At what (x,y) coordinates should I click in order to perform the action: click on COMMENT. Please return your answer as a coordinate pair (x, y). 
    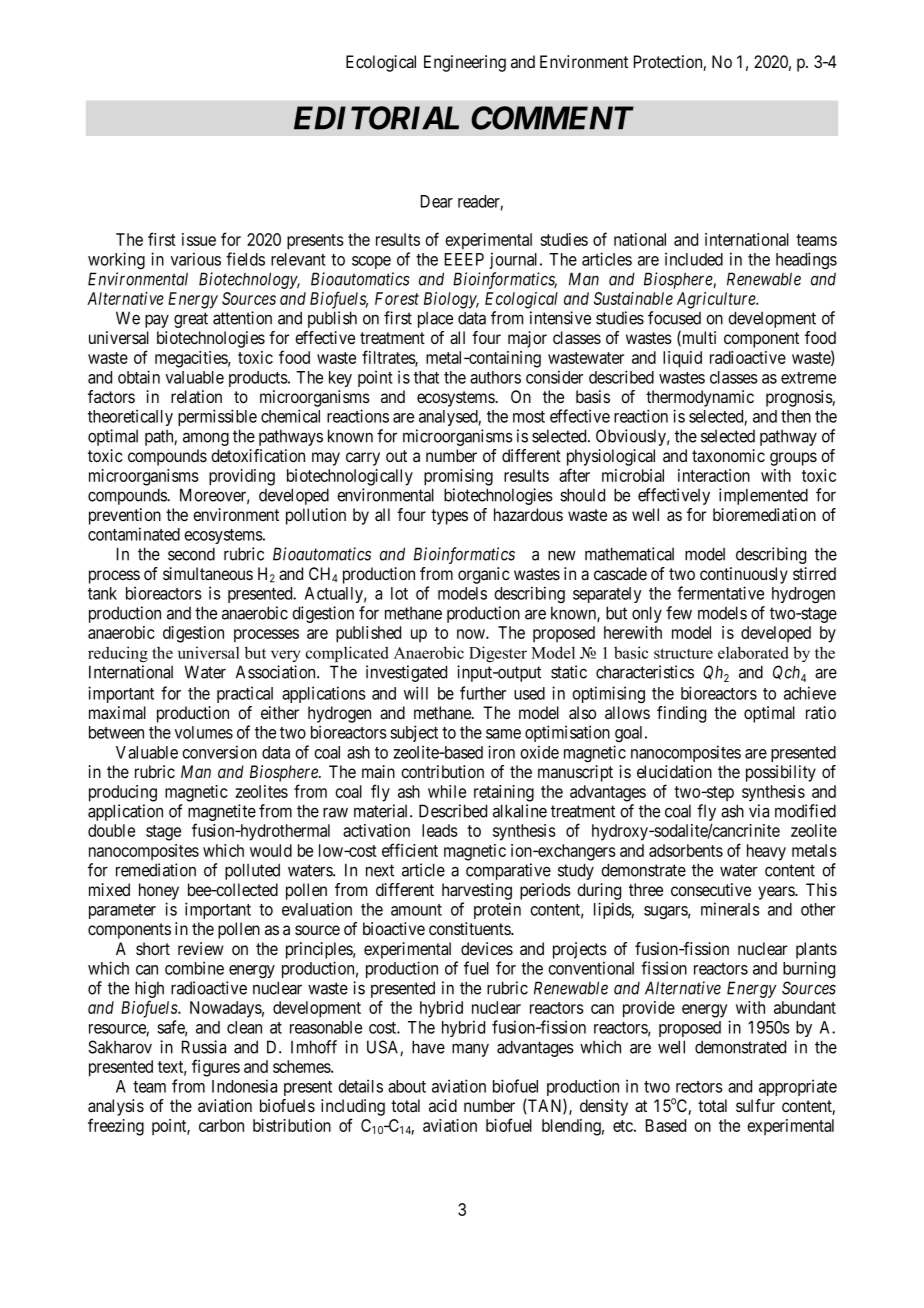
    Looking at the image, I should click on (552, 118).
